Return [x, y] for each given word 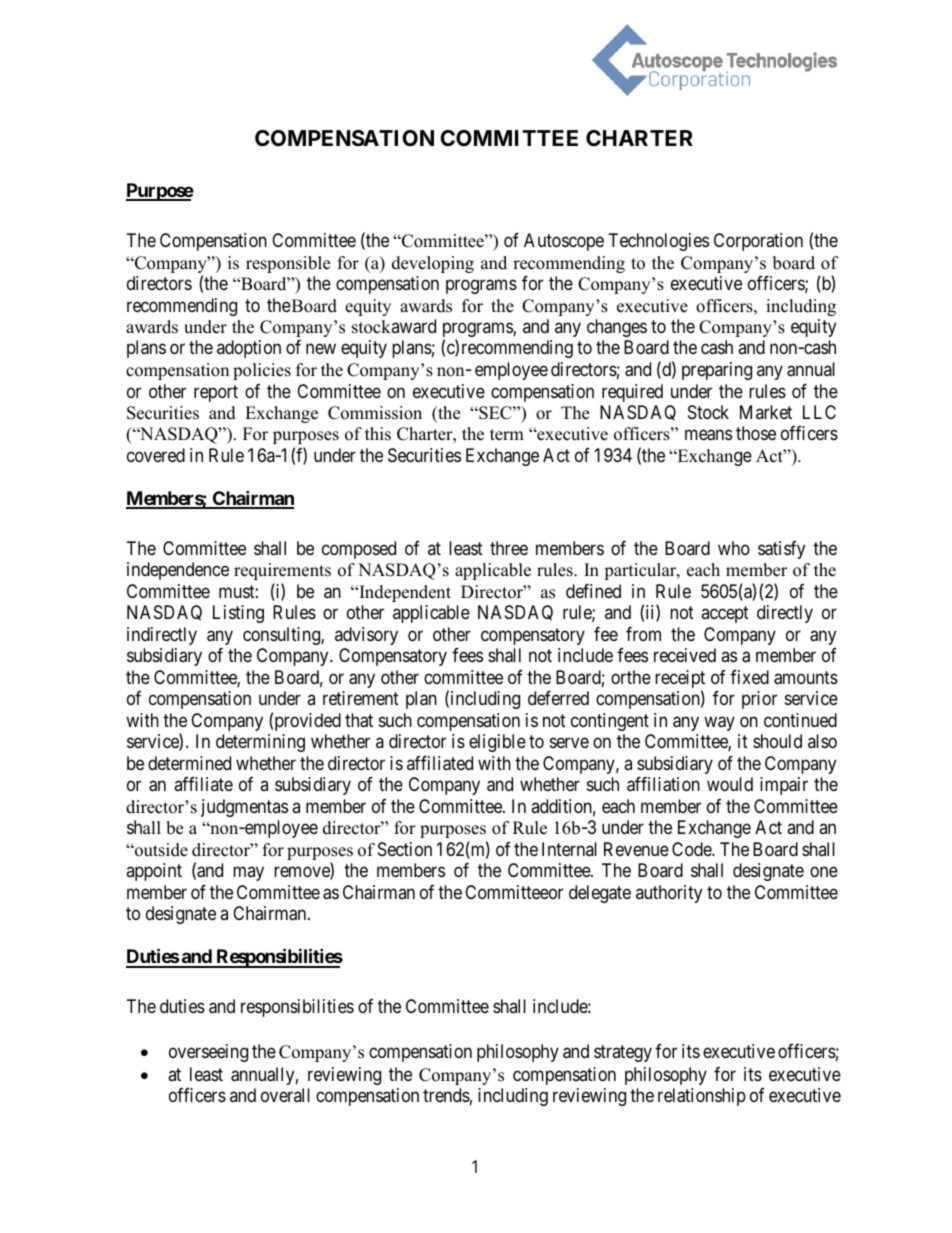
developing [433, 264]
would [730, 784]
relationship [702, 1097]
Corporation [758, 242]
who [734, 548]
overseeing [208, 1053]
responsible [288, 264]
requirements [282, 571]
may [248, 874]
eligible [497, 743]
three [509, 548]
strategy [623, 1053]
